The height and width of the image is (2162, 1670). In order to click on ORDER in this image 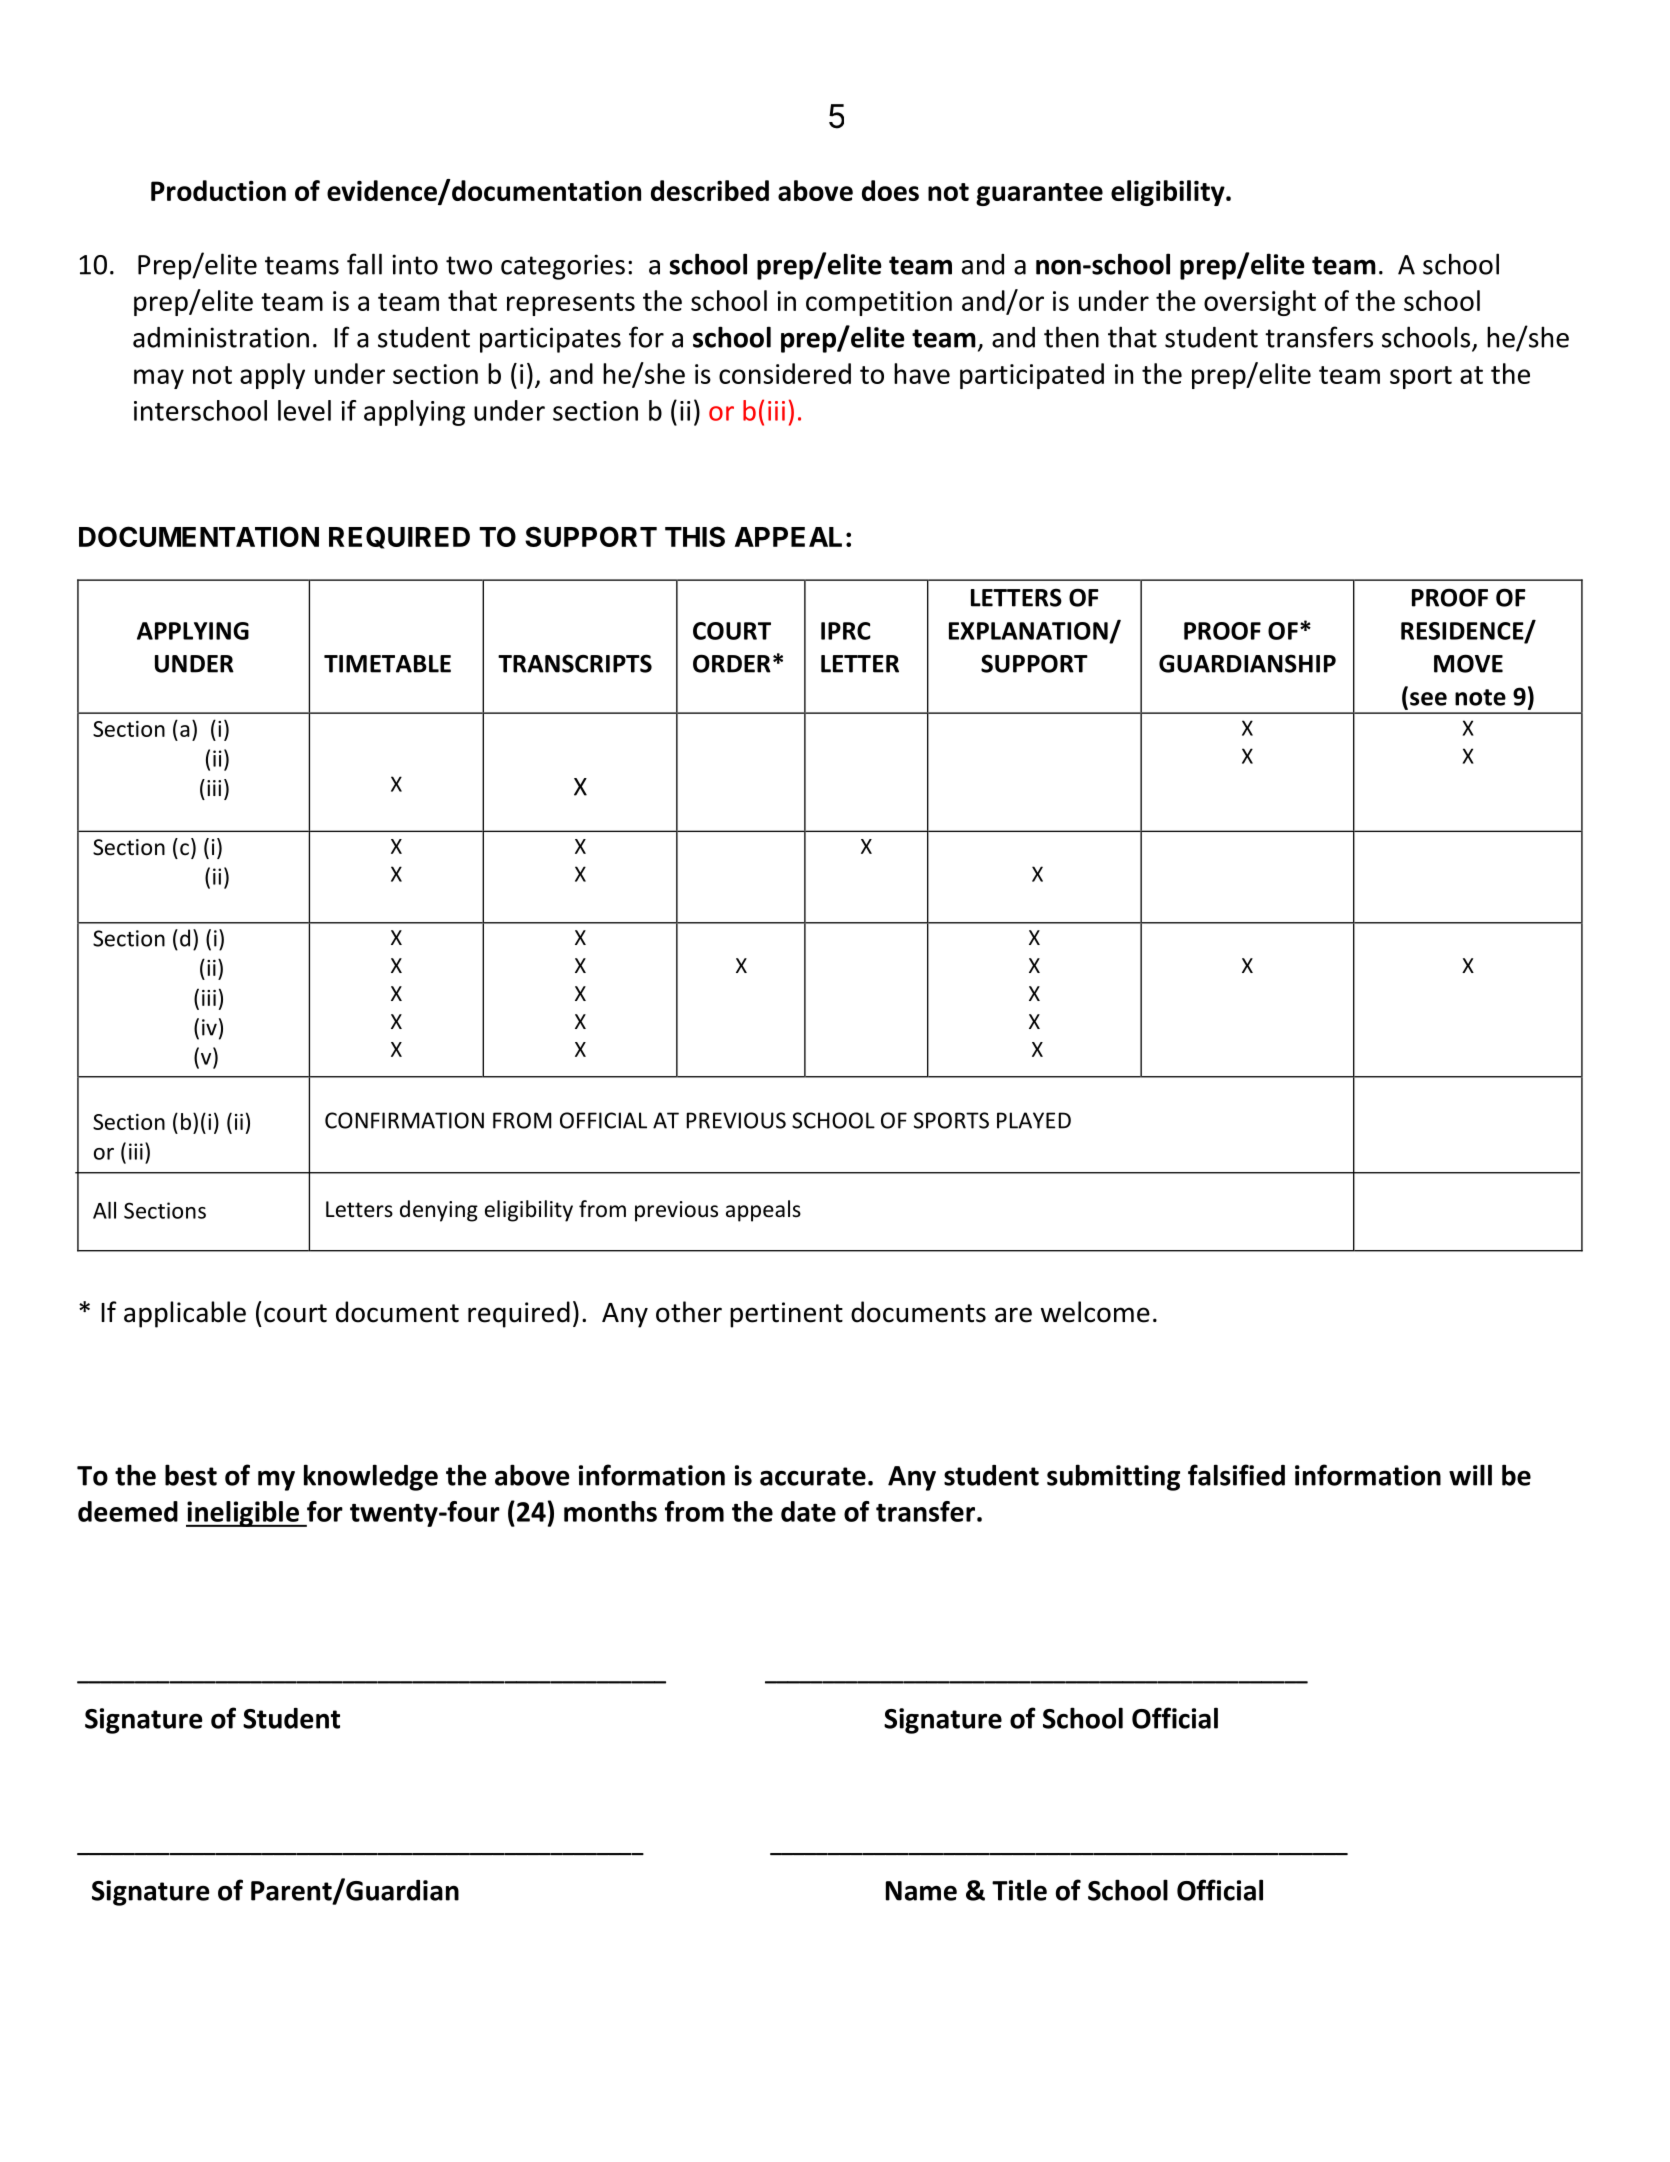, I will do `click(732, 663)`.
